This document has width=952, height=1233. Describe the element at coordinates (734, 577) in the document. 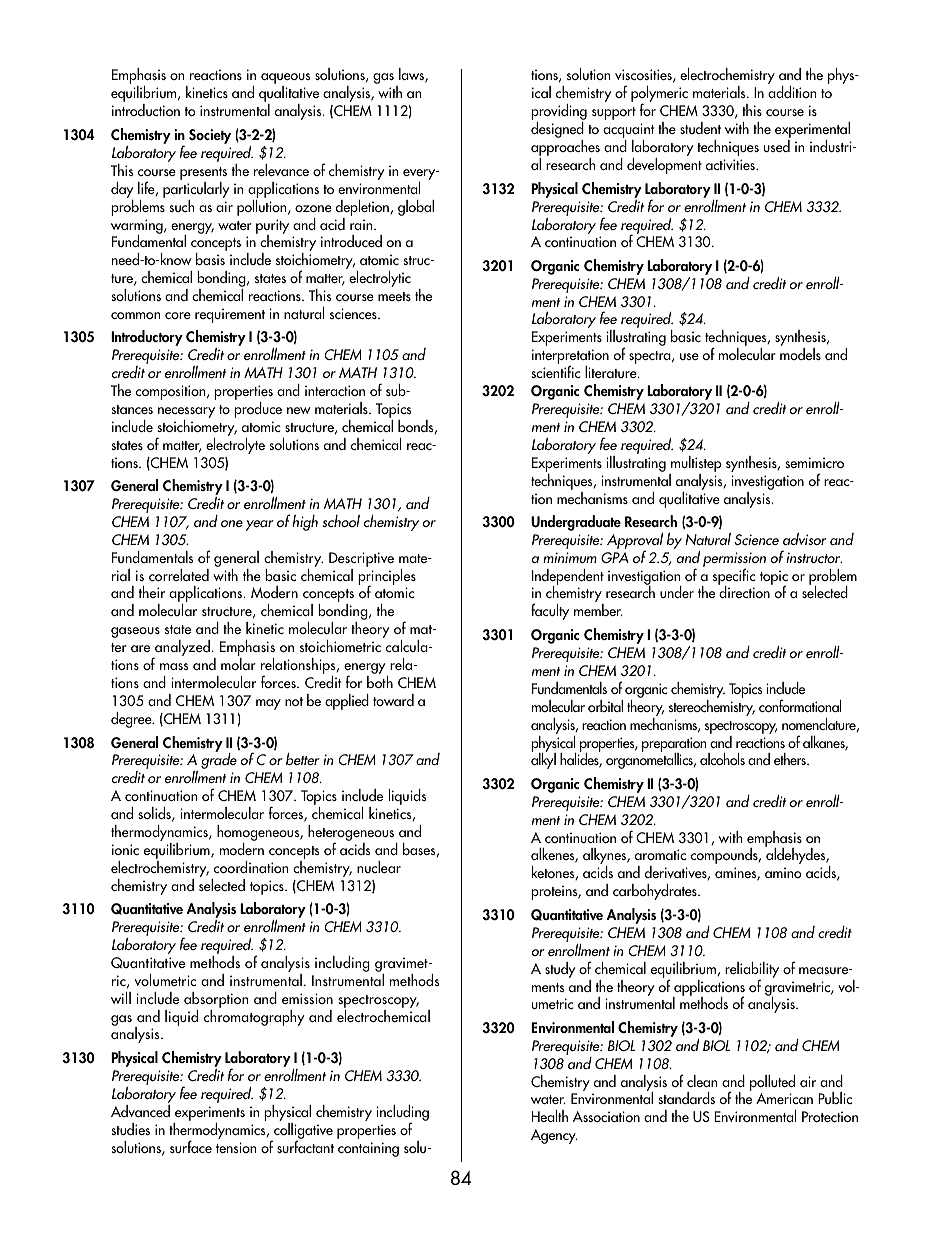

I see `specific` at that location.
